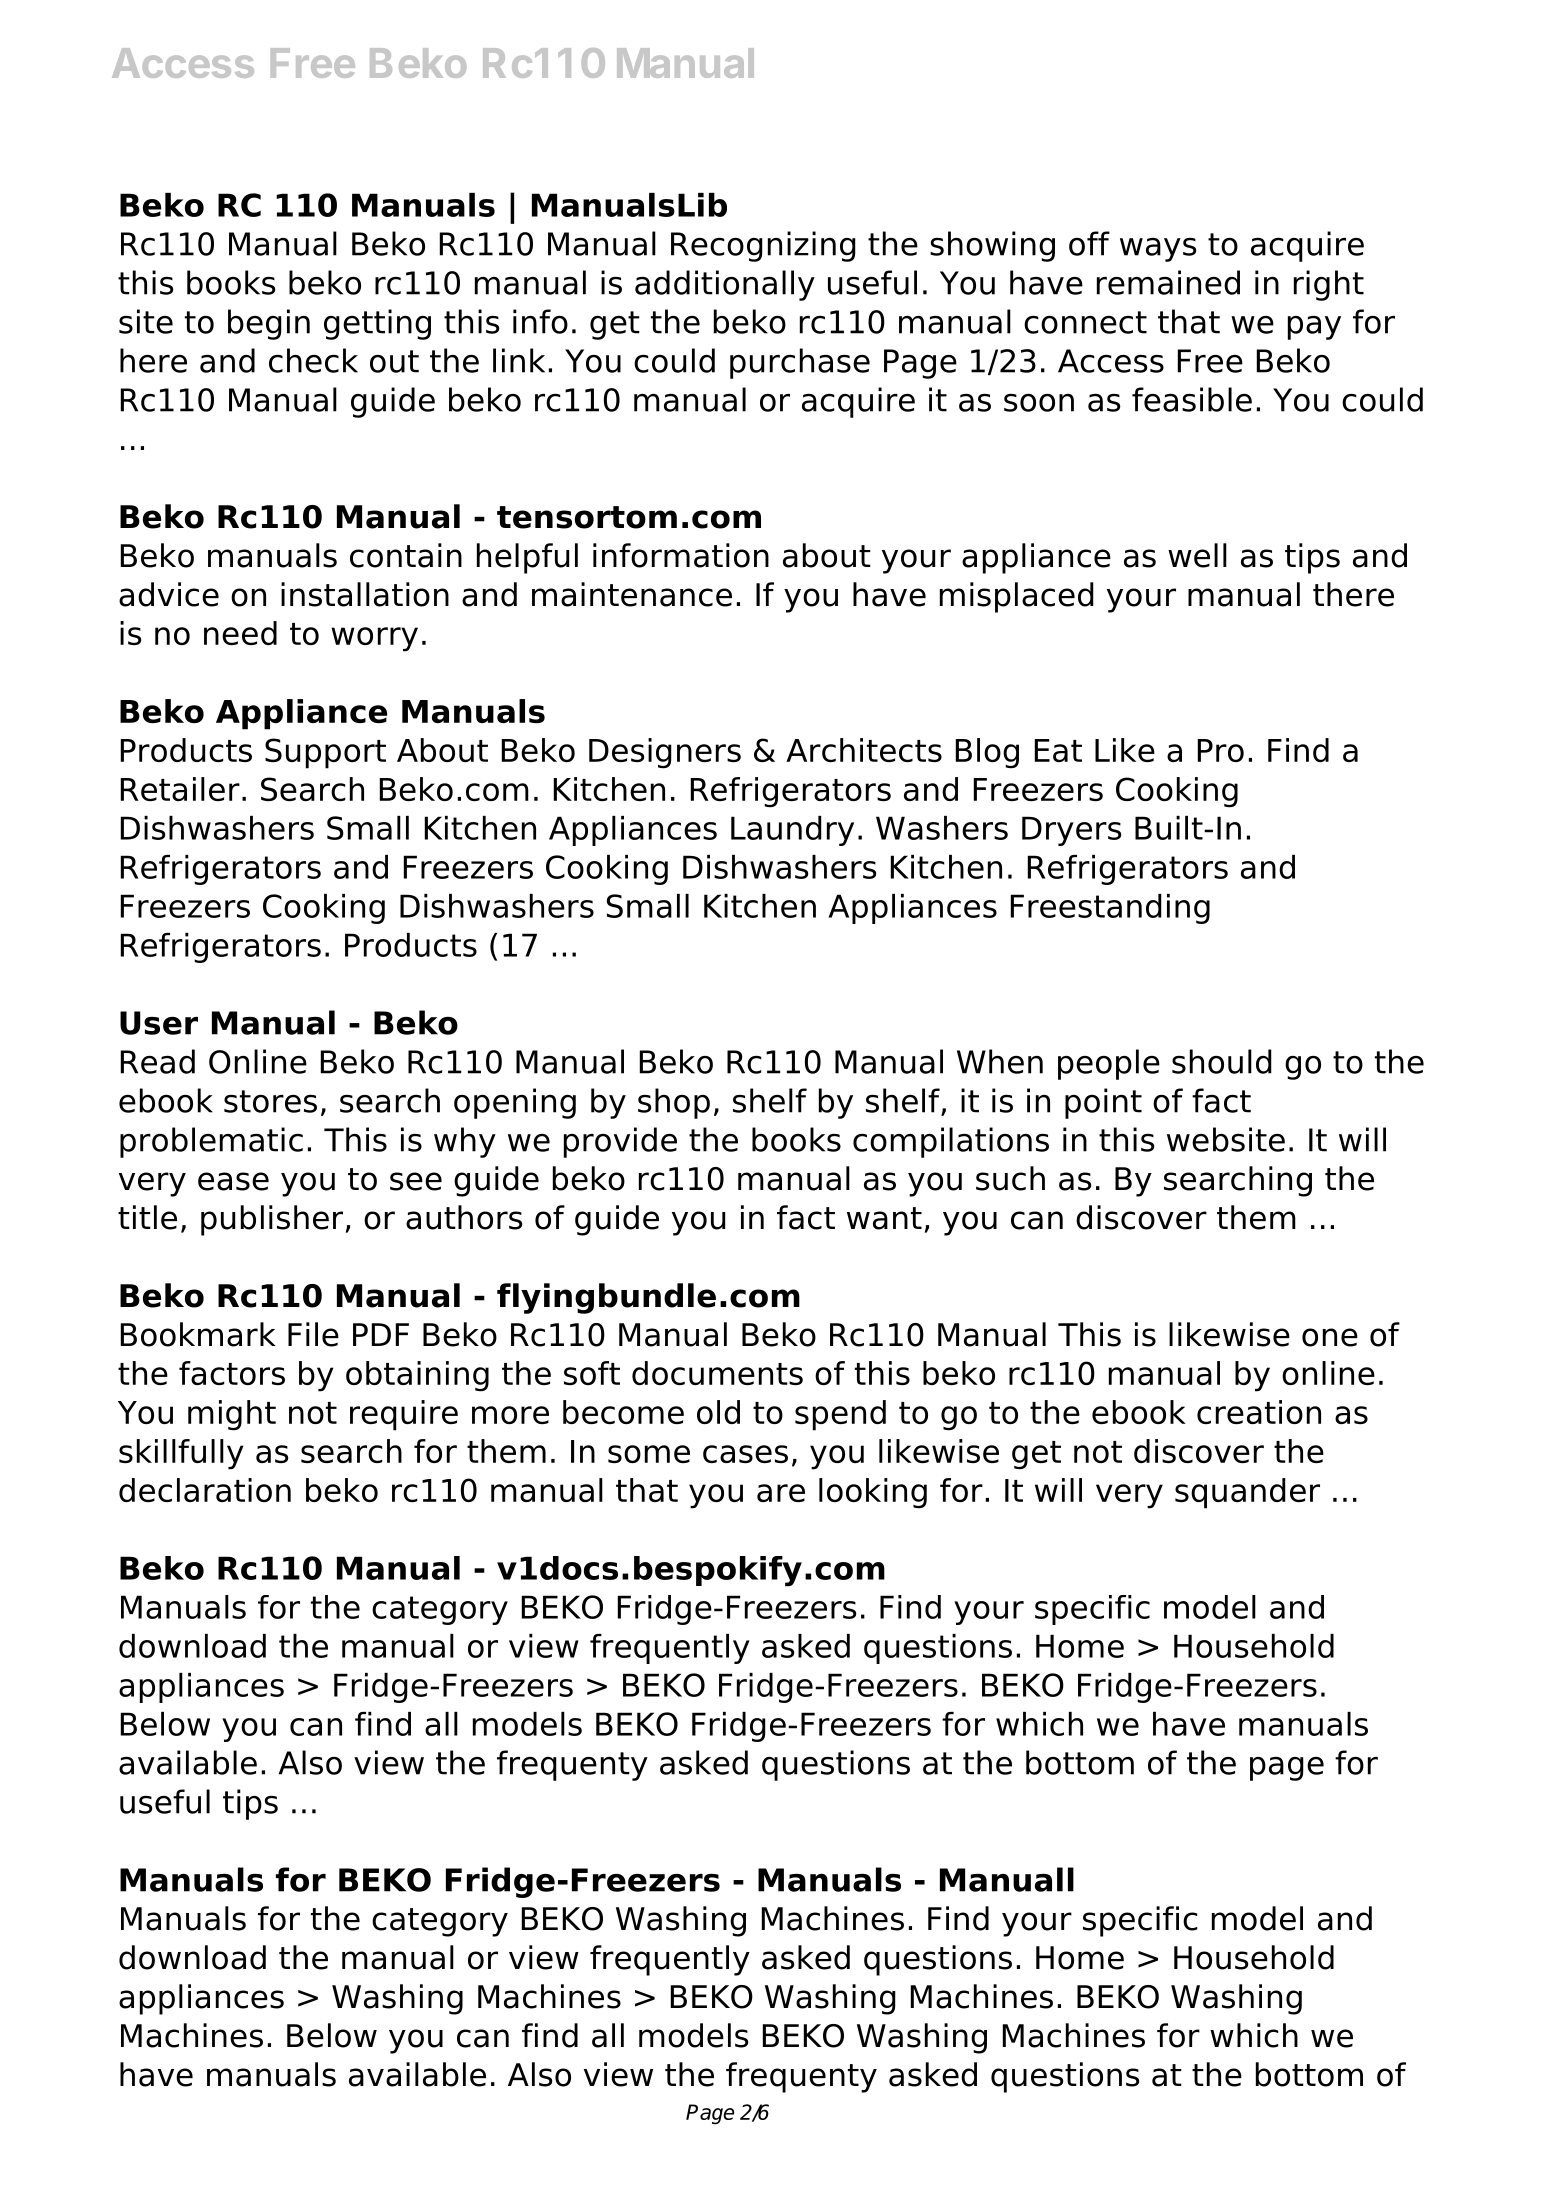  I want to click on need, so click(240, 633).
